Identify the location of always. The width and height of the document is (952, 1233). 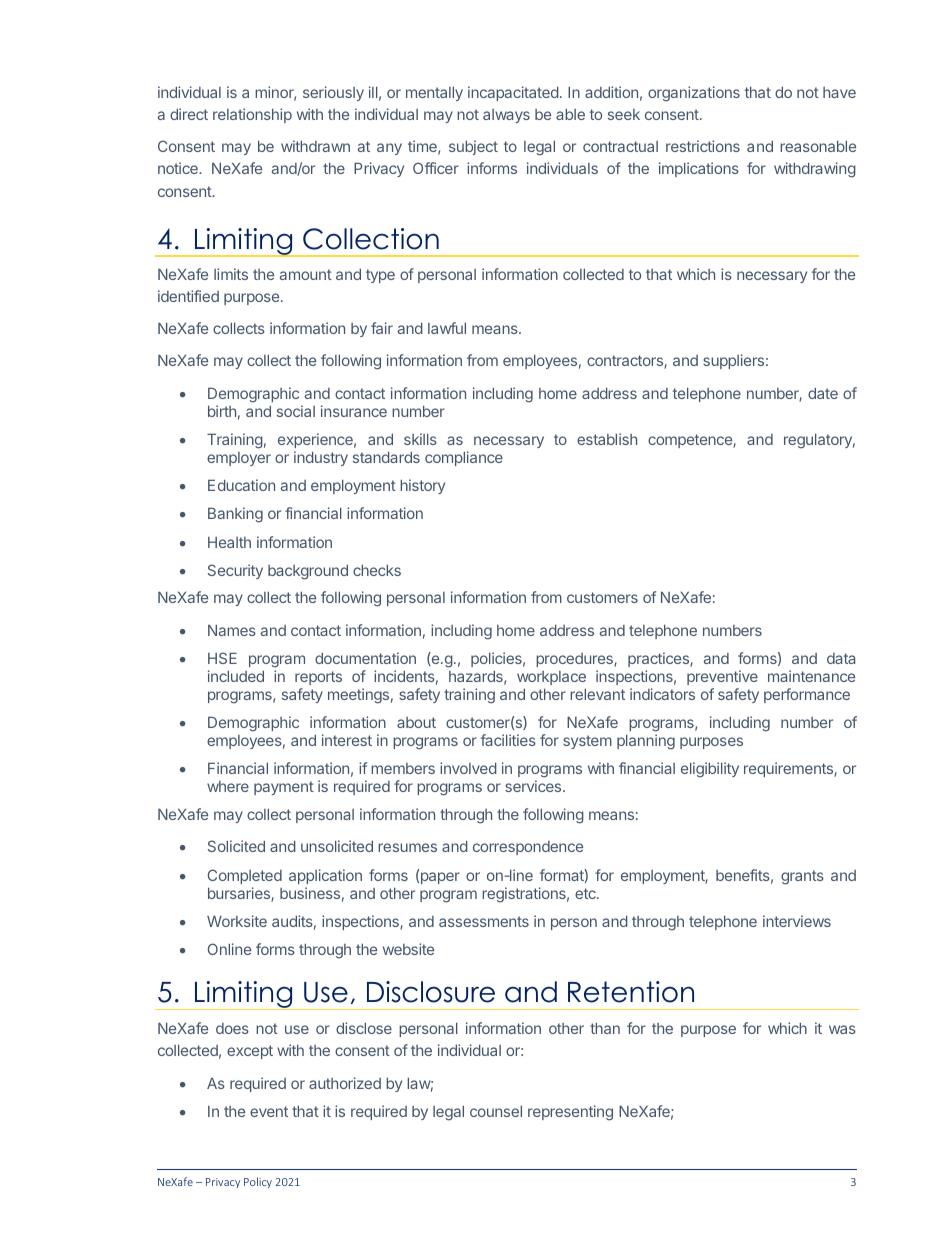
(506, 116).
